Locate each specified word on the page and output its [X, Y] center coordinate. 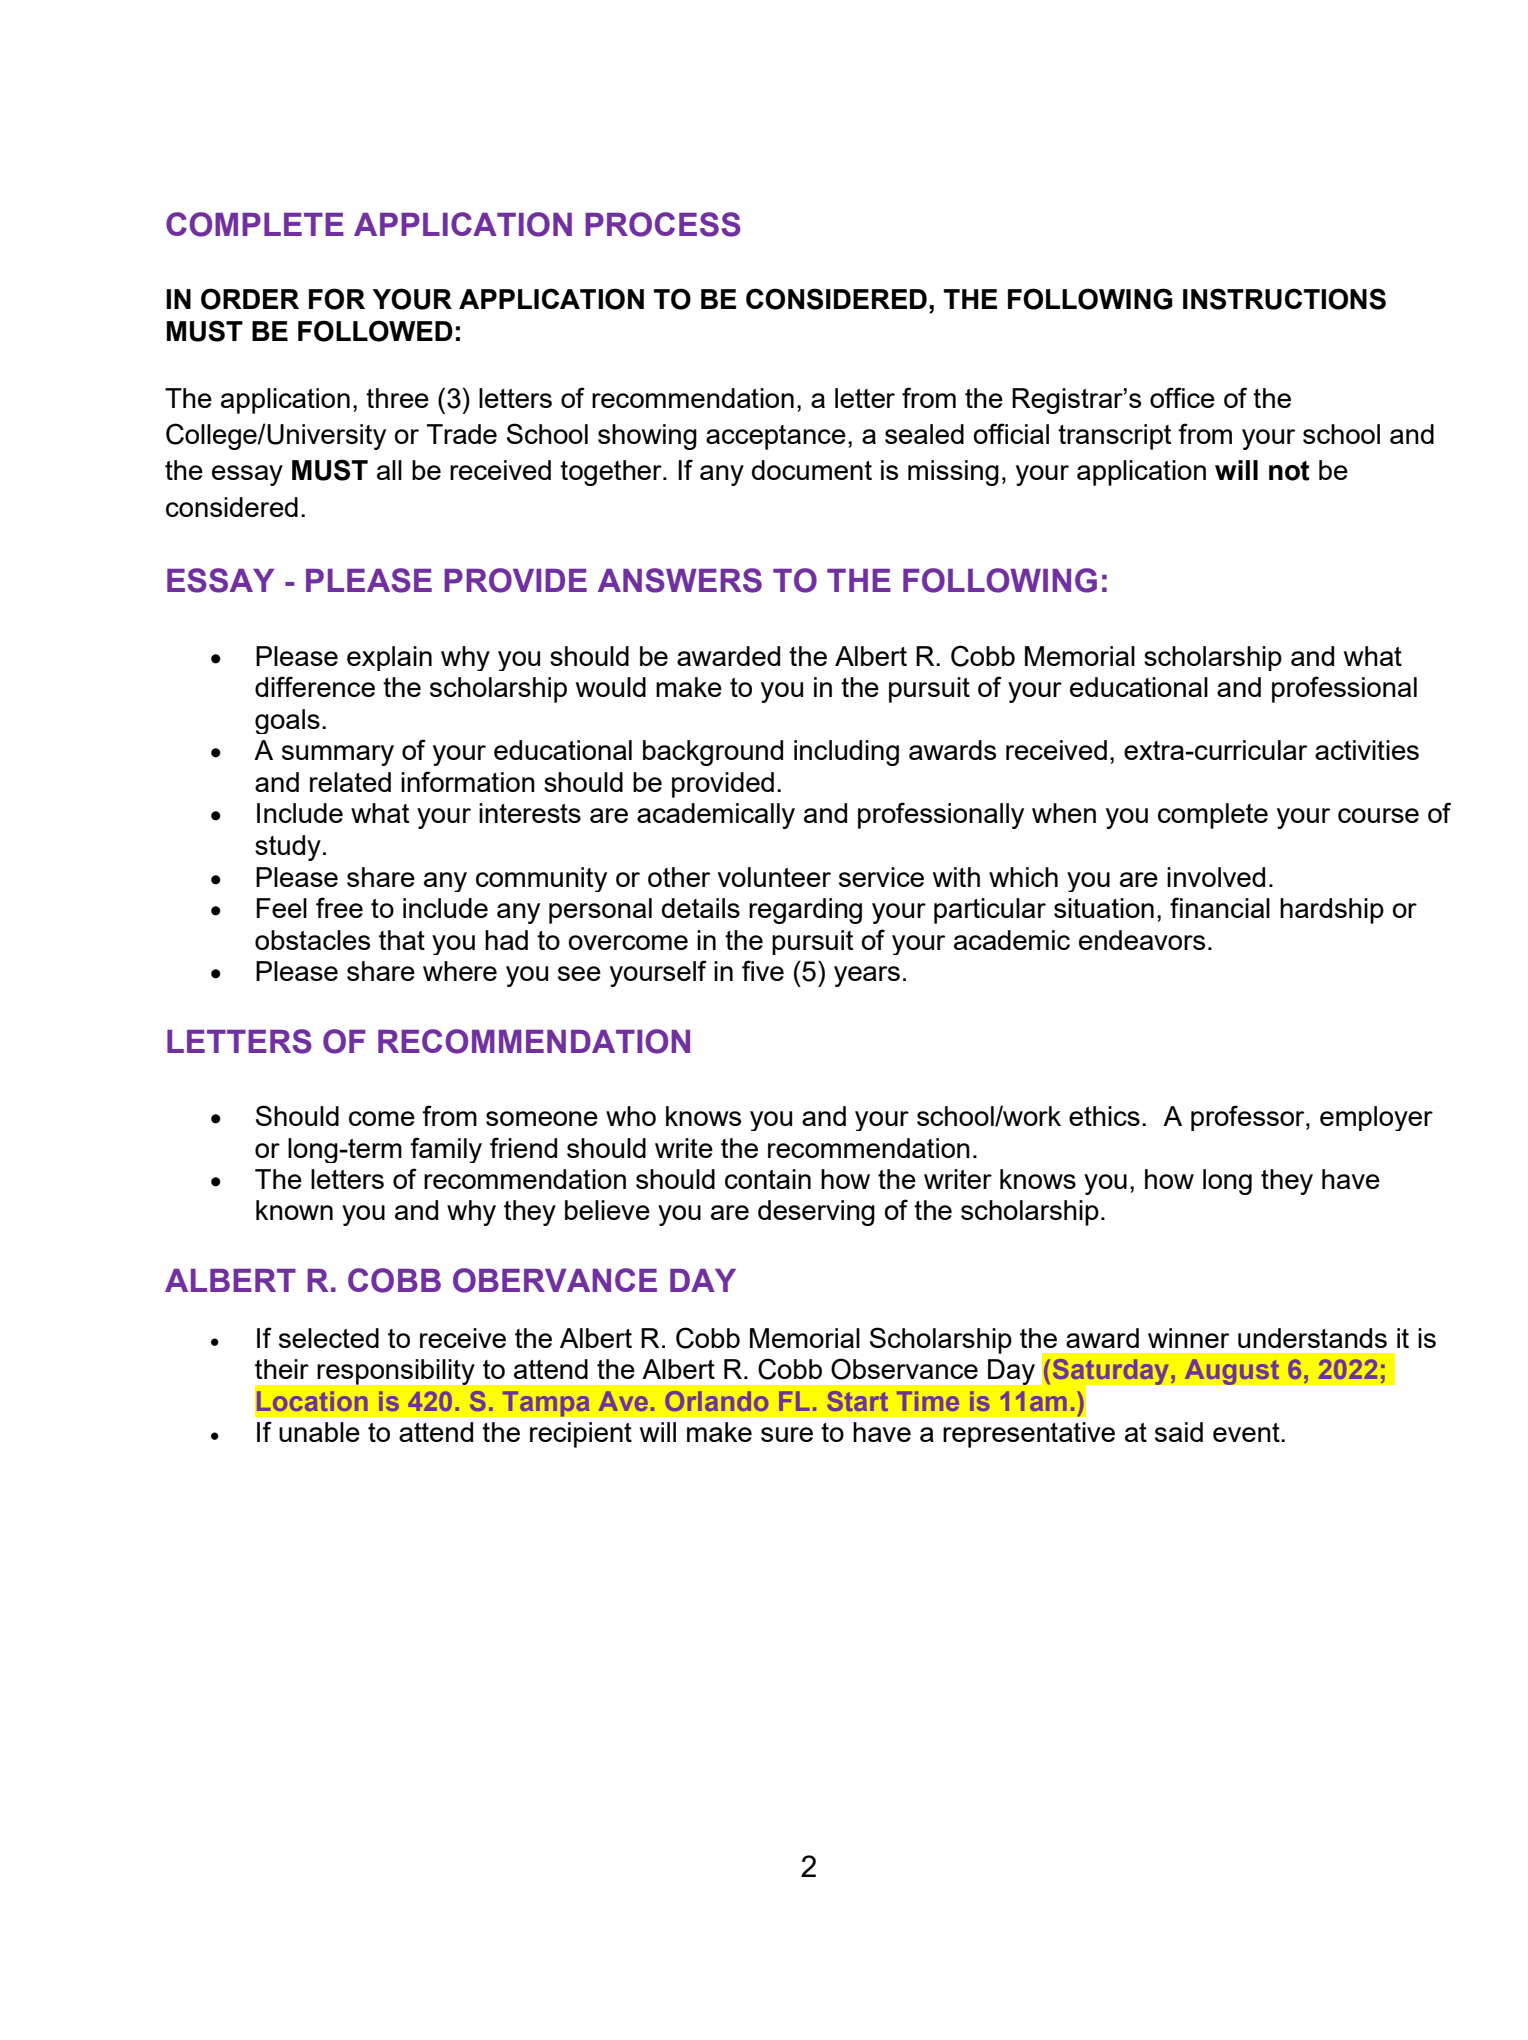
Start [857, 1401]
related [350, 782]
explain [389, 658]
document [812, 470]
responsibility [396, 1372]
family [446, 1150]
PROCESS [663, 224]
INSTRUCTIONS [1284, 299]
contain [768, 1179]
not [1289, 471]
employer [1376, 1118]
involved [1216, 877]
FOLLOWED [375, 331]
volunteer [774, 877]
